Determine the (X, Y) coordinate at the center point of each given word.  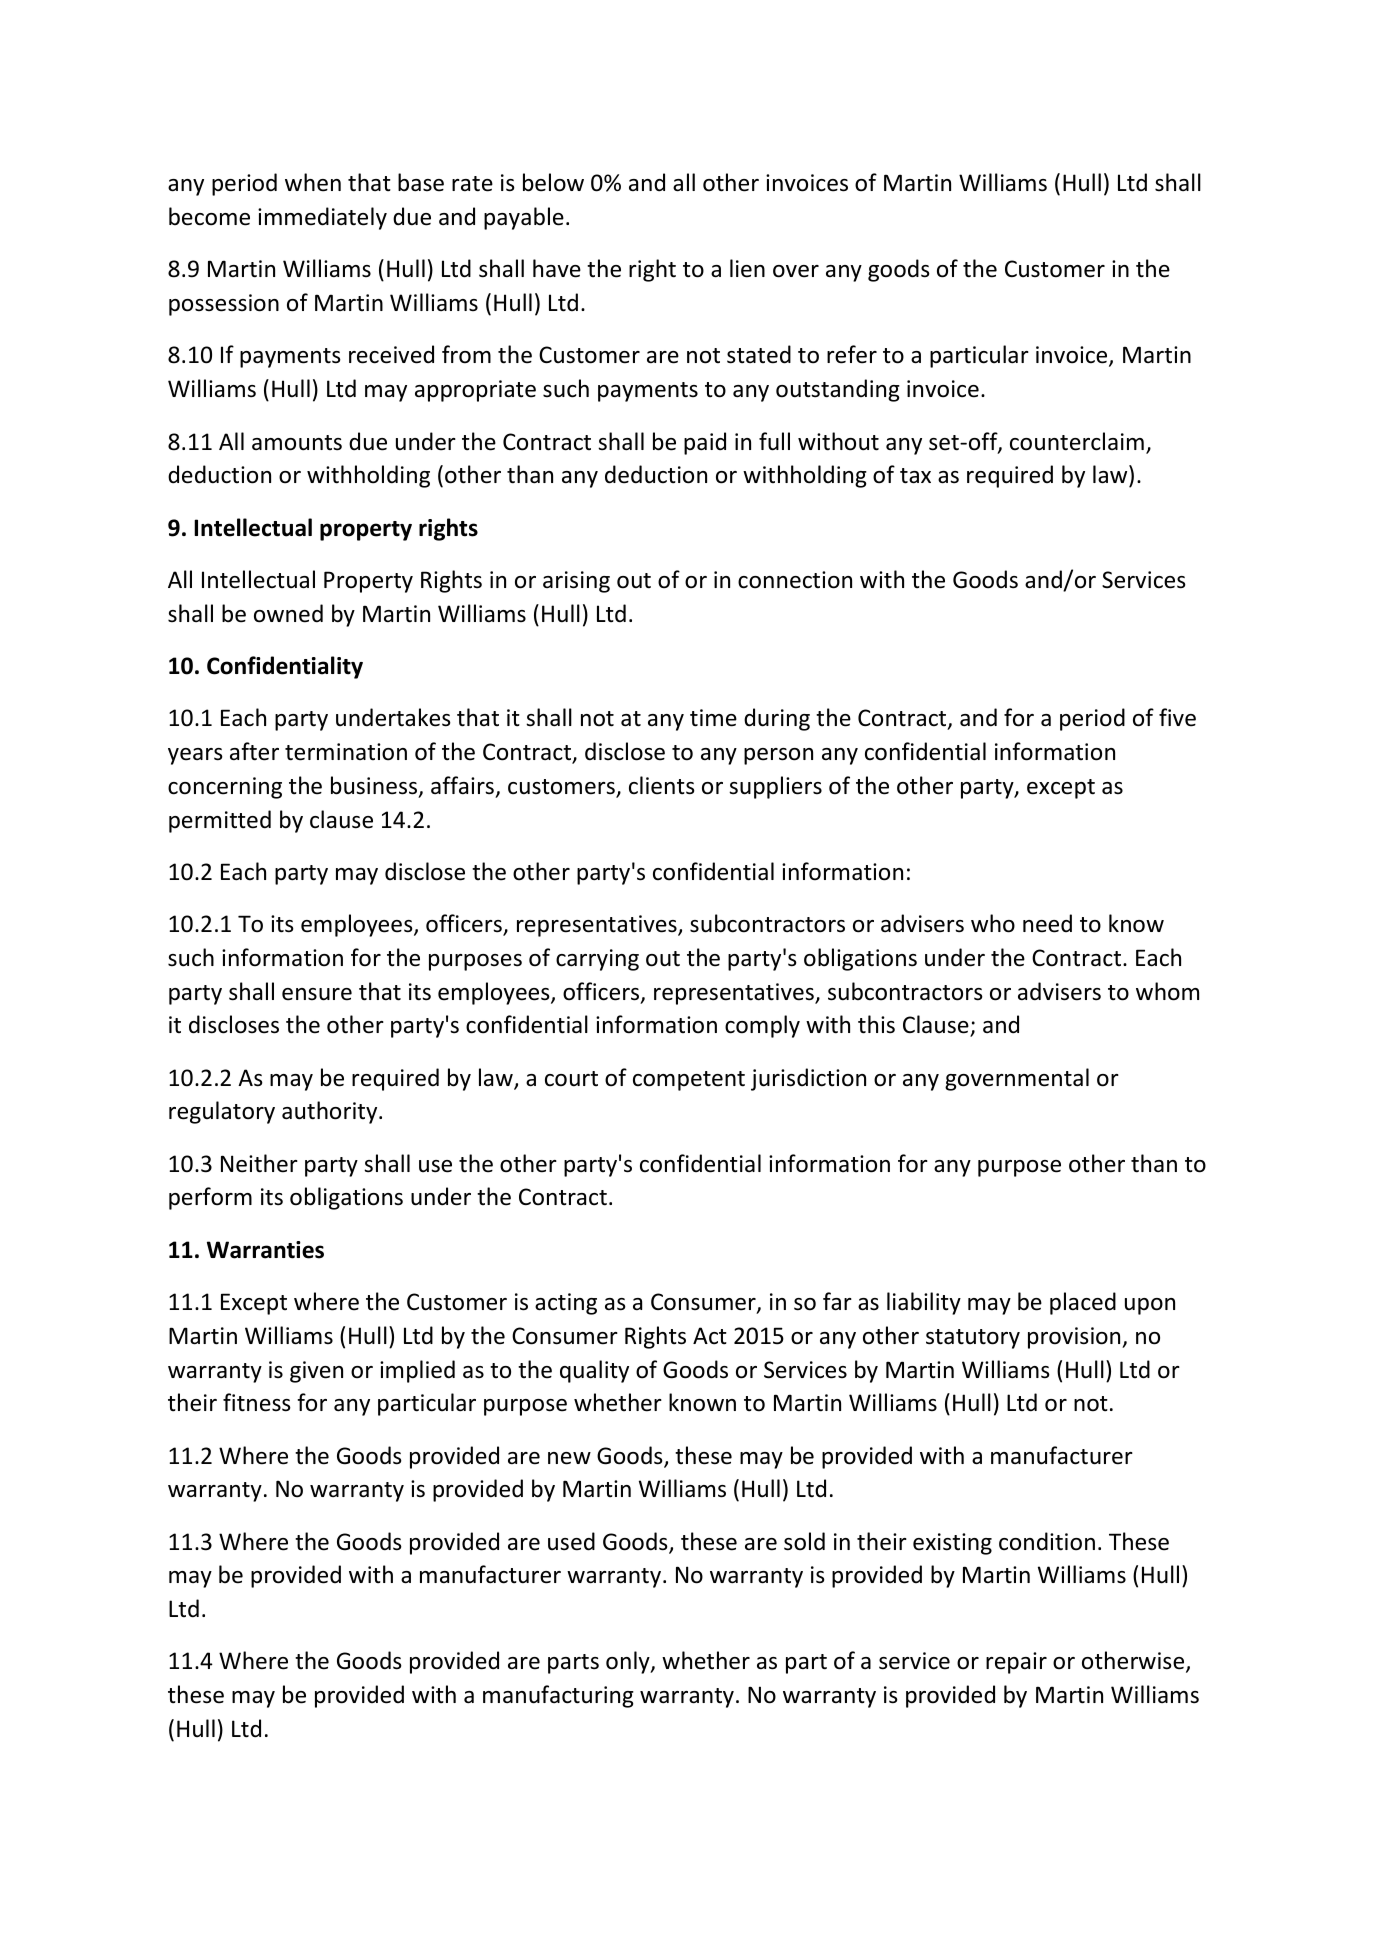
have (557, 268)
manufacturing (558, 1696)
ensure (317, 994)
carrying (597, 960)
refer (852, 354)
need (1047, 923)
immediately (322, 218)
